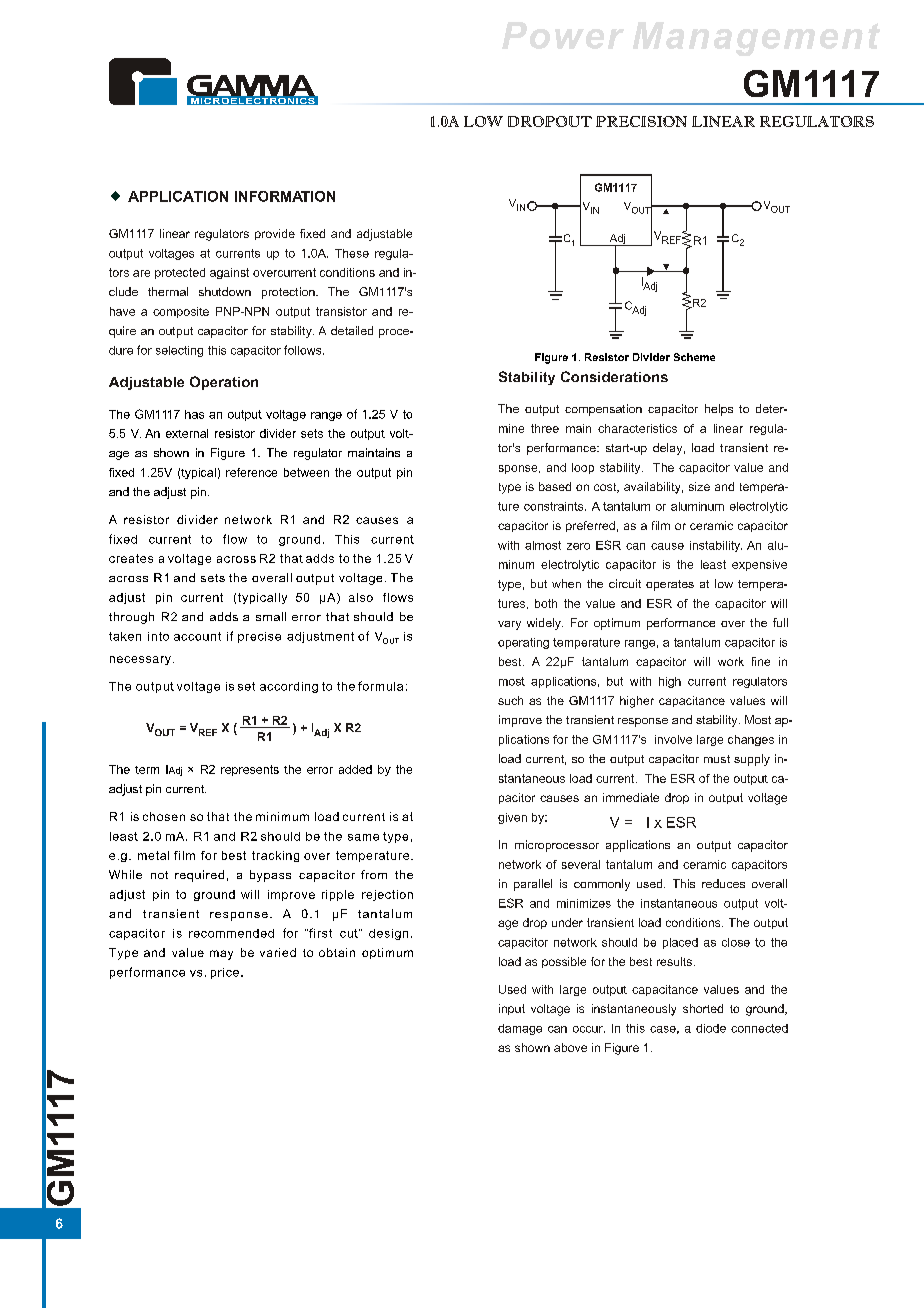 The height and width of the screenshot is (1308, 924). What do you see at coordinates (512, 1009) in the screenshot?
I see `input` at bounding box center [512, 1009].
